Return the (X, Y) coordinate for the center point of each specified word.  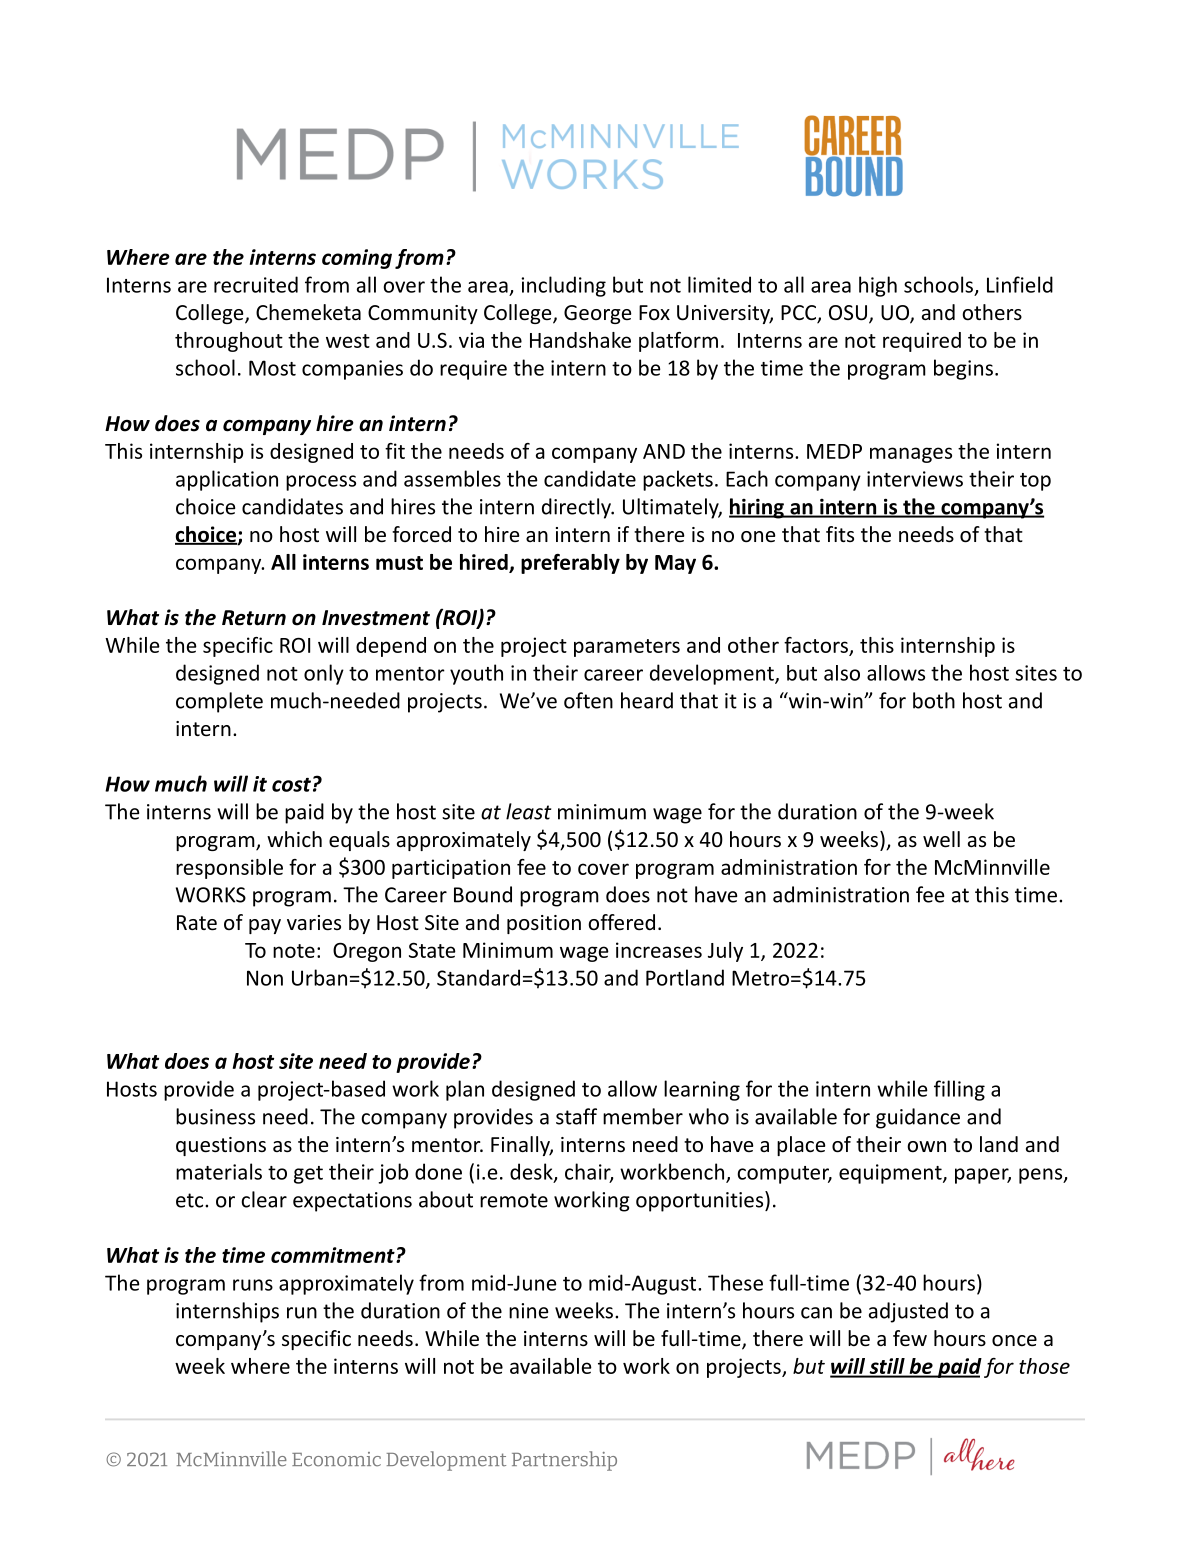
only (324, 674)
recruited (256, 284)
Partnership (564, 1461)
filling (959, 1090)
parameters (627, 648)
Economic (336, 1459)
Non (265, 978)
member (643, 1116)
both (934, 700)
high (878, 286)
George (597, 314)
